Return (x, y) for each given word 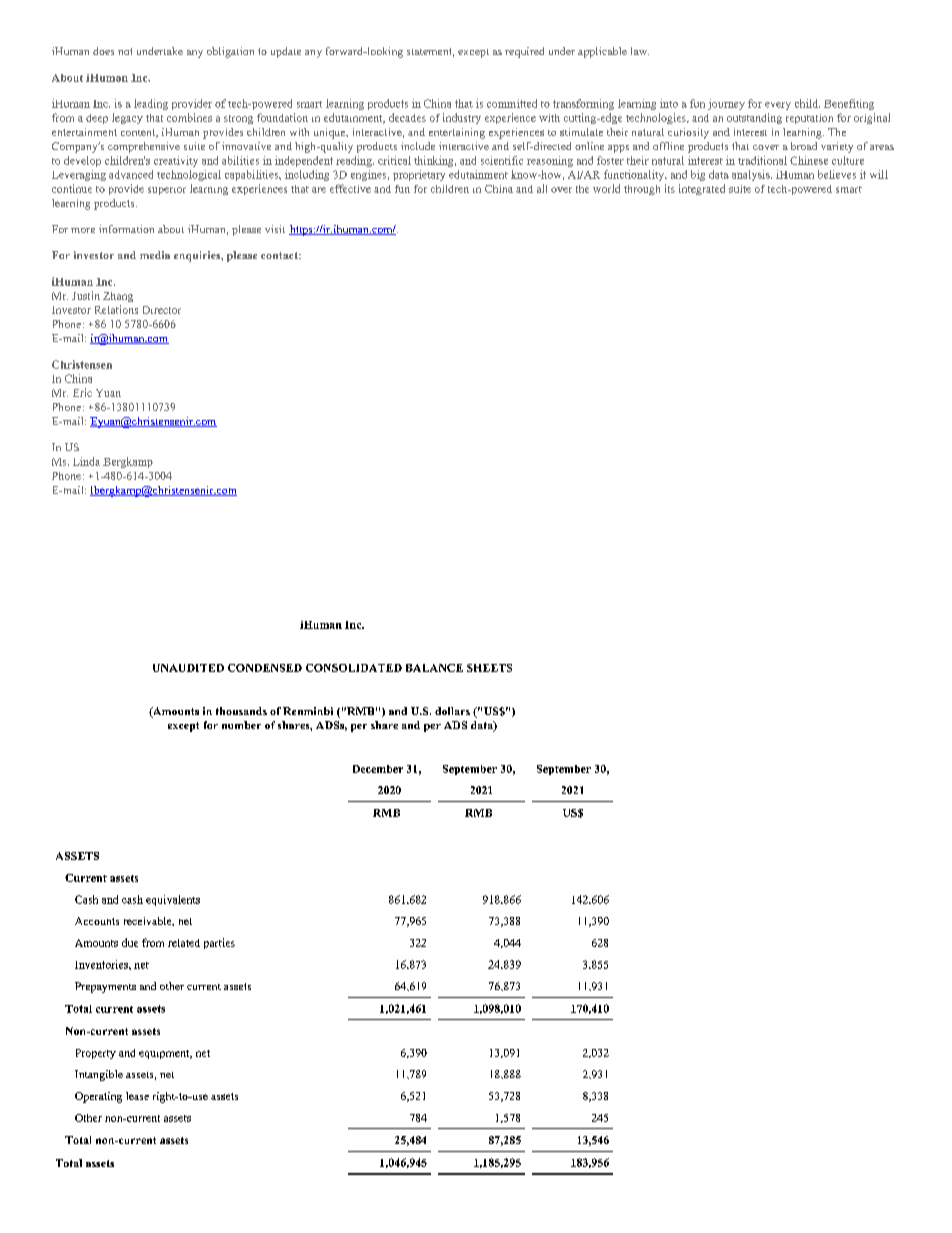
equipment (165, 1054)
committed (512, 103)
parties (219, 943)
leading (151, 104)
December (378, 769)
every (778, 106)
